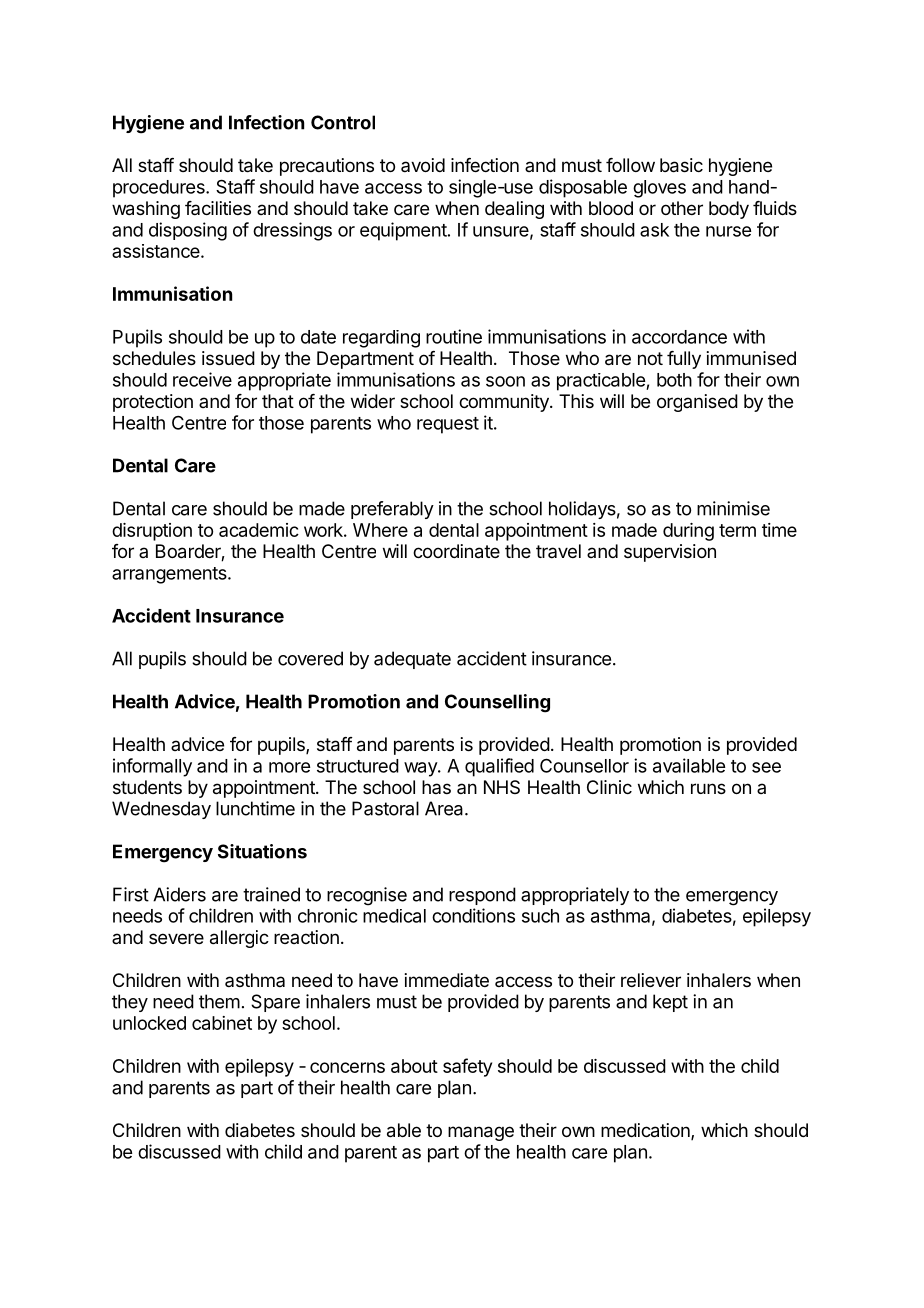  What do you see at coordinates (412, 660) in the document?
I see `adequate` at bounding box center [412, 660].
